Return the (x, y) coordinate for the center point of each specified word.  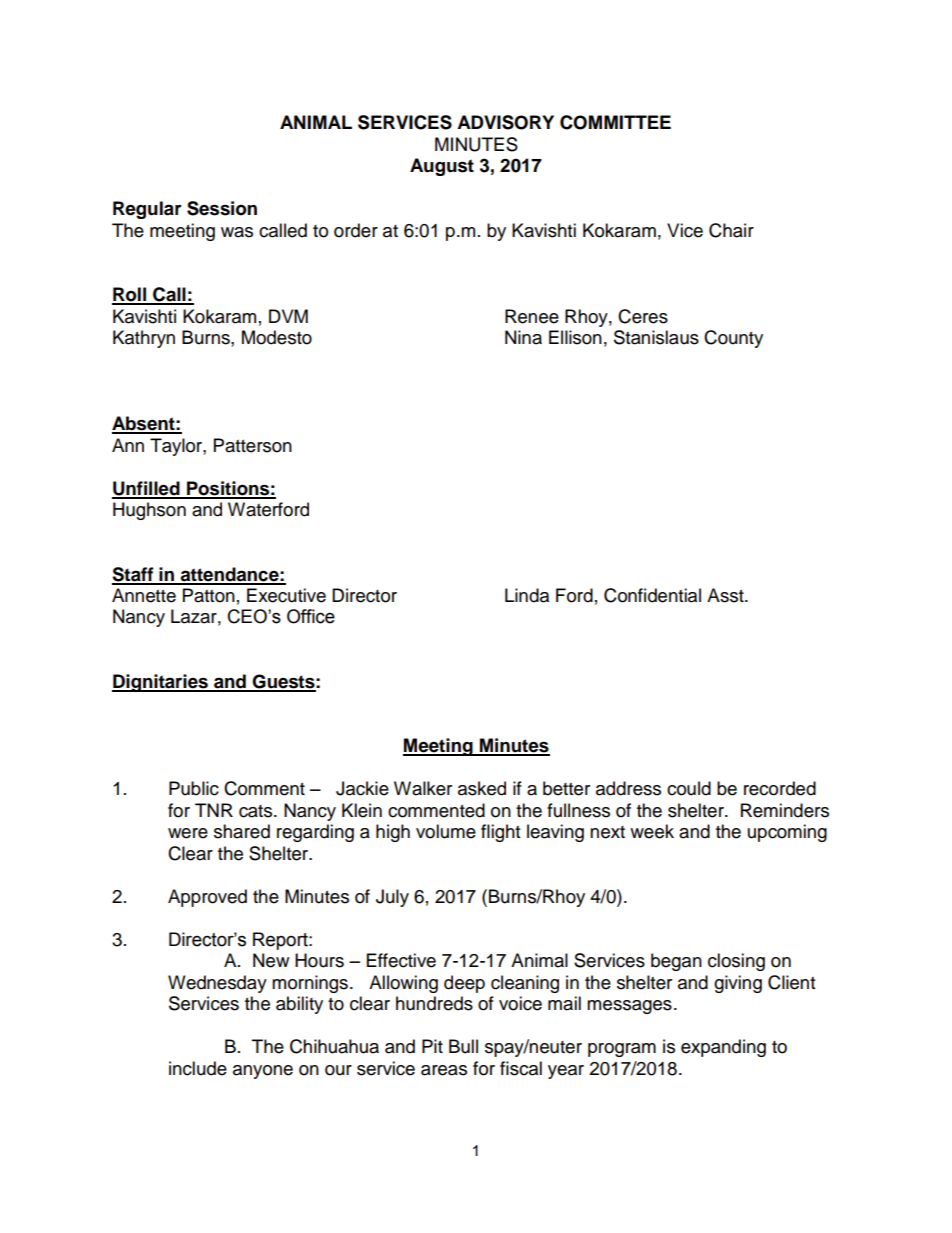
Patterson (253, 445)
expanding (723, 1048)
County (733, 339)
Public (194, 788)
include (198, 1068)
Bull (463, 1046)
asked (482, 788)
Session (222, 208)
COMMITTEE (615, 122)
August (442, 167)
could (689, 788)
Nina (523, 337)
